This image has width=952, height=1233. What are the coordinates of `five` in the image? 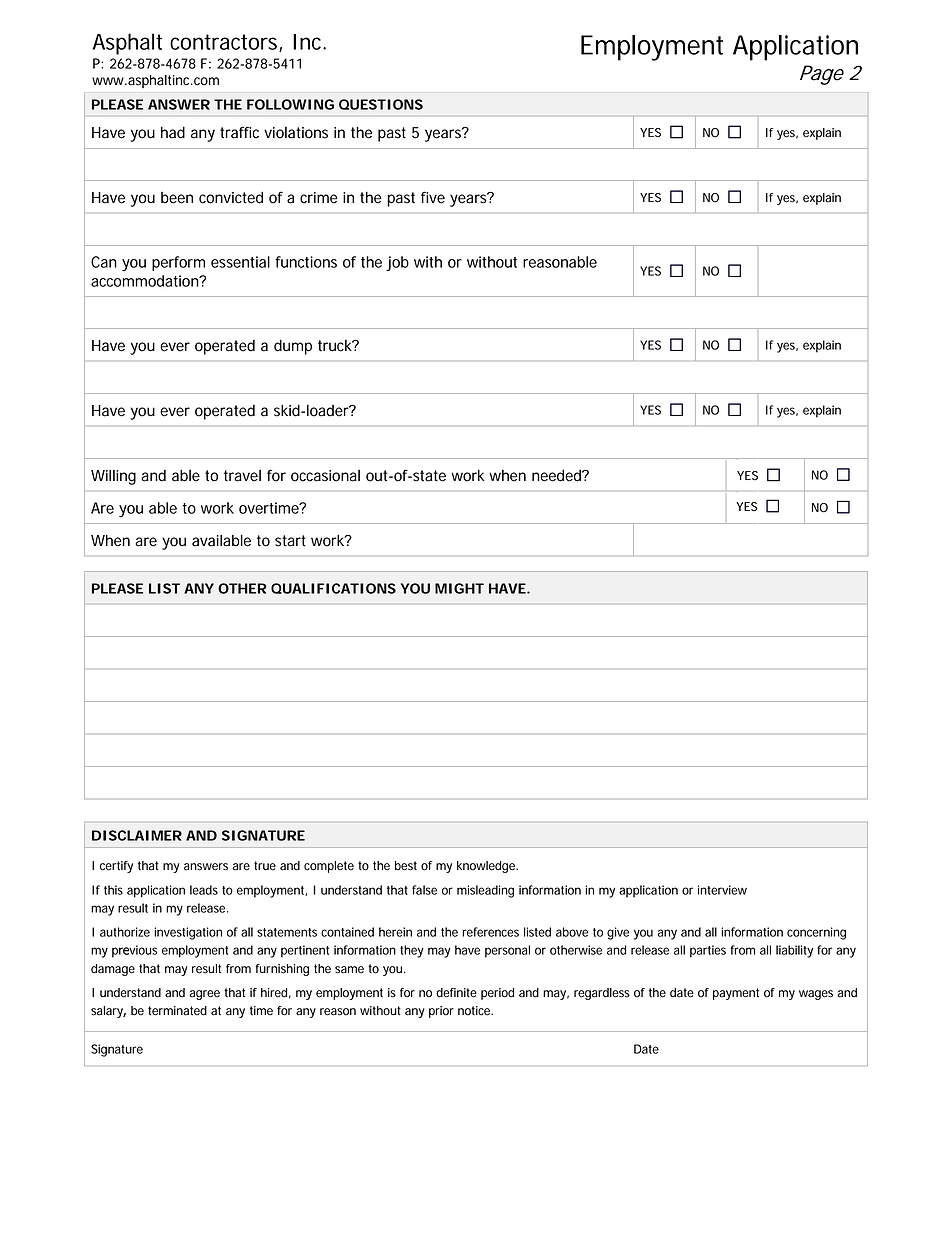 It's located at (433, 197).
